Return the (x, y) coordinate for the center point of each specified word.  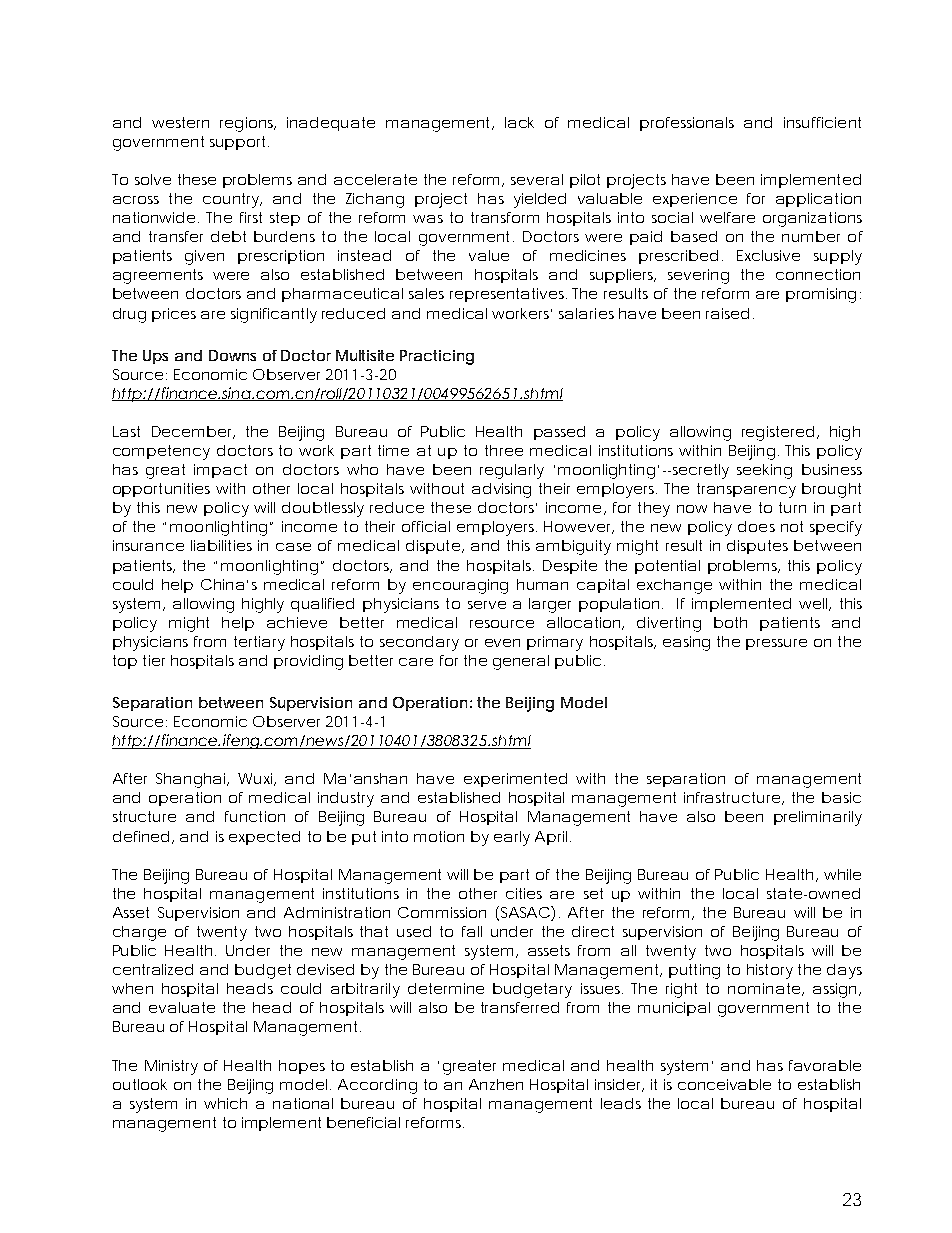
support (239, 143)
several (537, 179)
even (502, 643)
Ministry (171, 1067)
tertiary (259, 643)
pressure (776, 644)
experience (695, 200)
